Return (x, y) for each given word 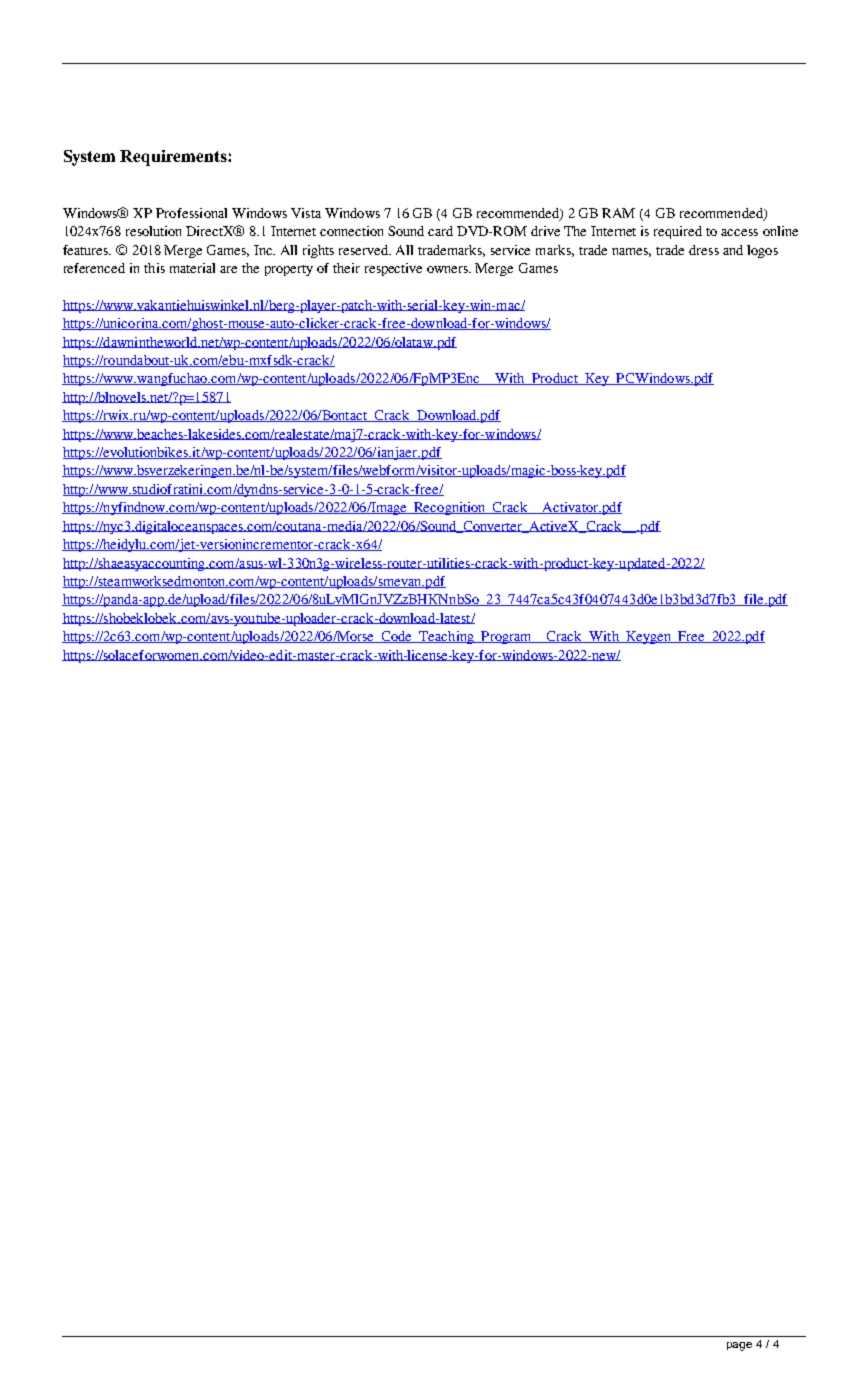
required (678, 232)
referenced (94, 268)
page (739, 1346)
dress (704, 250)
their (346, 268)
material (192, 268)
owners (449, 269)
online (780, 231)
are (228, 269)
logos (762, 251)
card (440, 231)
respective (393, 269)
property (289, 270)
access (739, 232)
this (154, 268)
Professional (191, 213)
